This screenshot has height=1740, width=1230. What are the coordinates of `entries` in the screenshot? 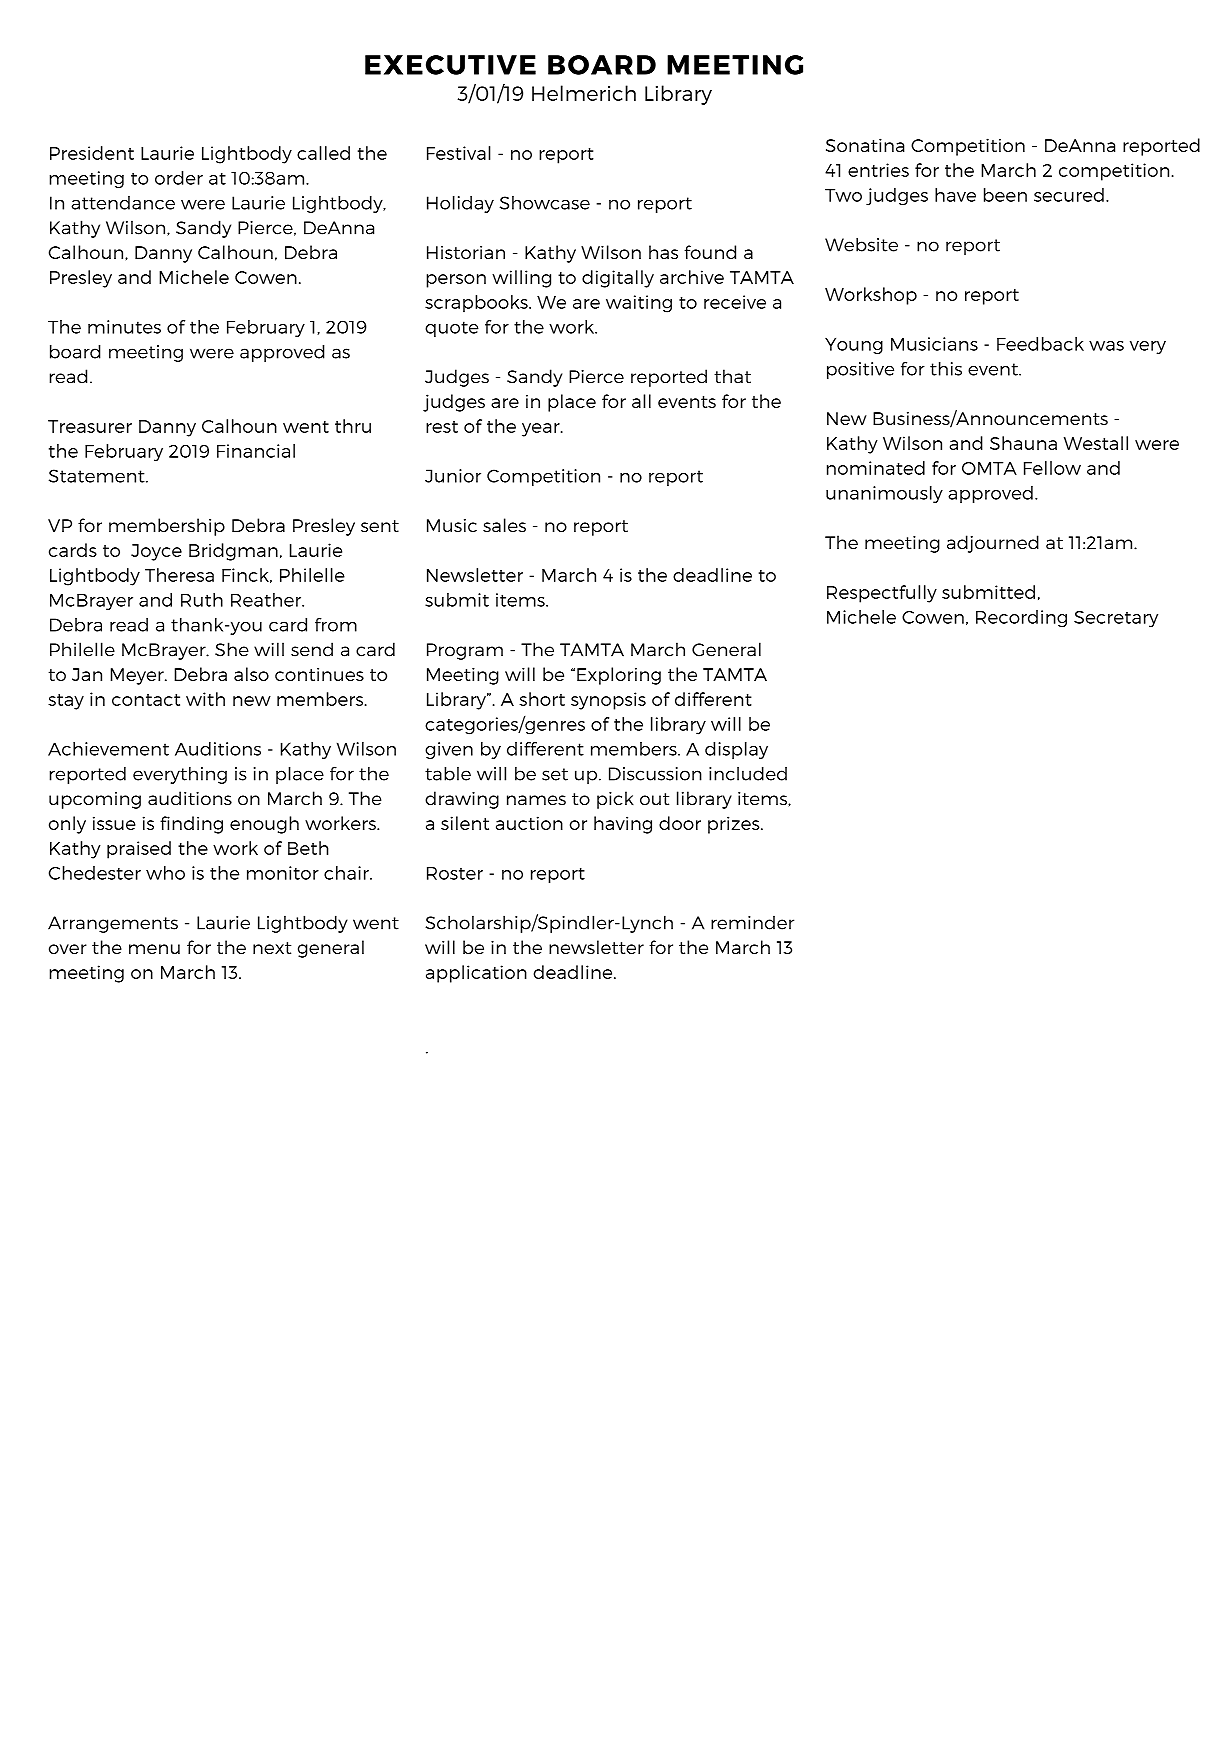 It's located at (878, 170).
